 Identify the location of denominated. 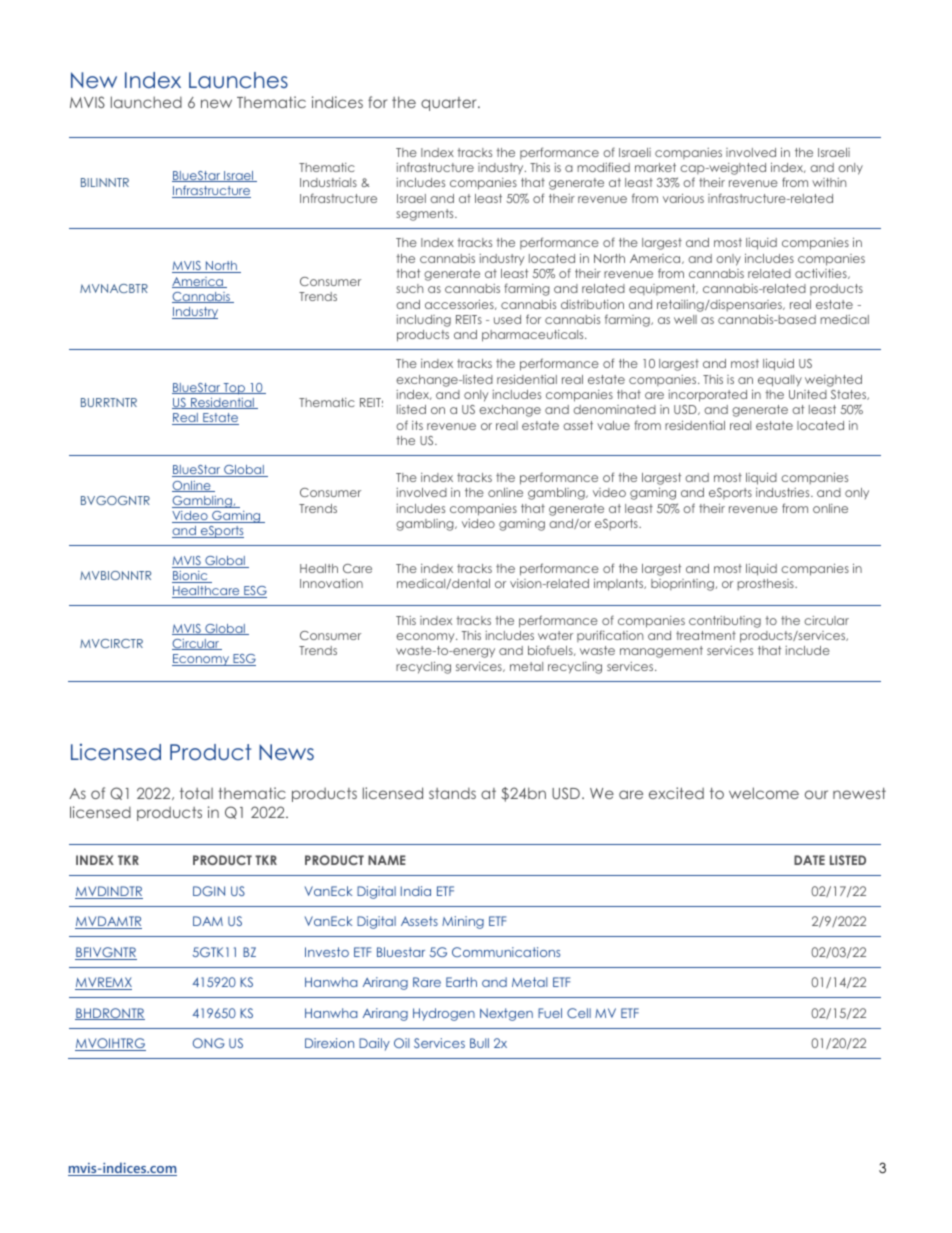
(614, 409).
